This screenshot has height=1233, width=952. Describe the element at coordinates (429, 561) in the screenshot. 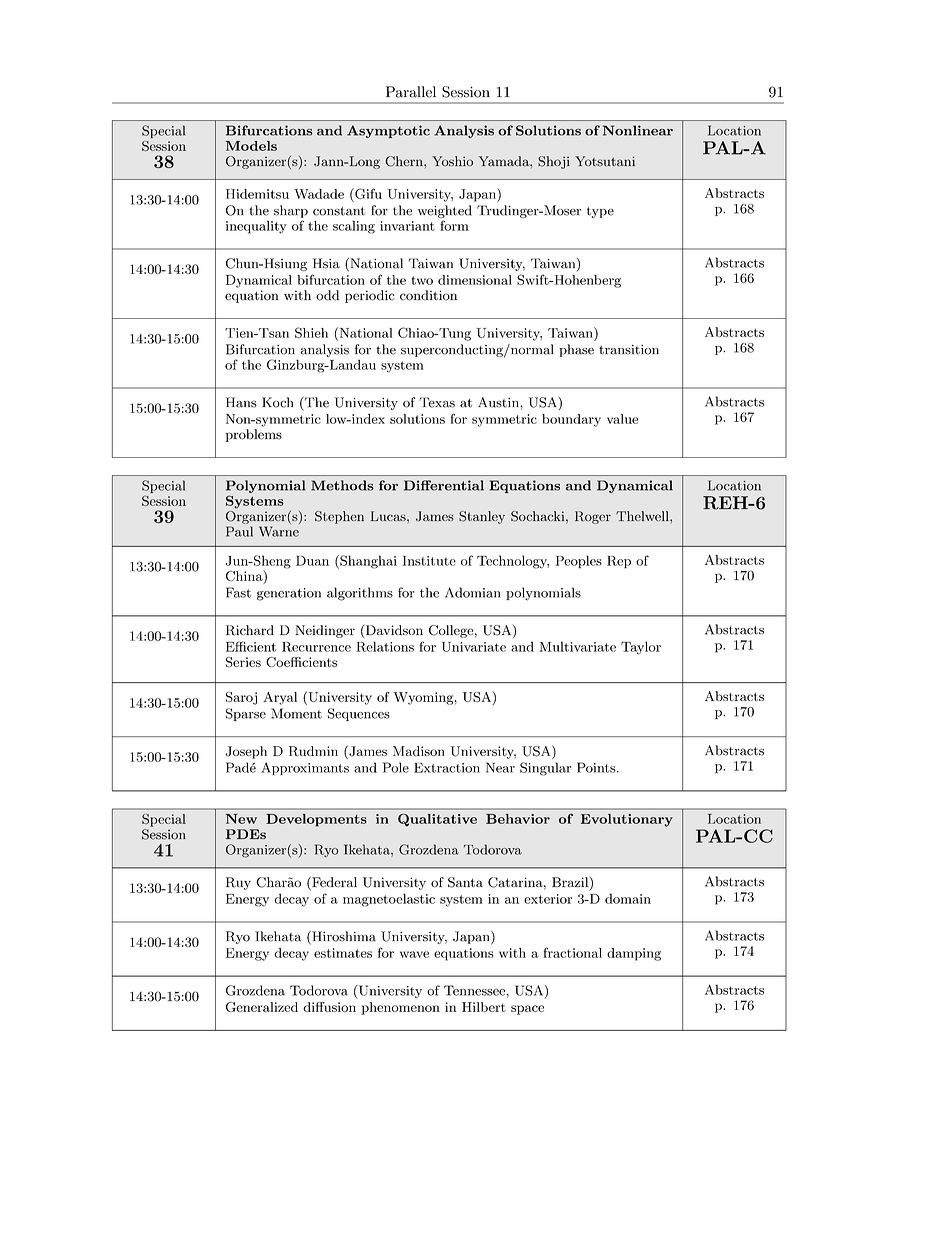

I see `Institute` at that location.
